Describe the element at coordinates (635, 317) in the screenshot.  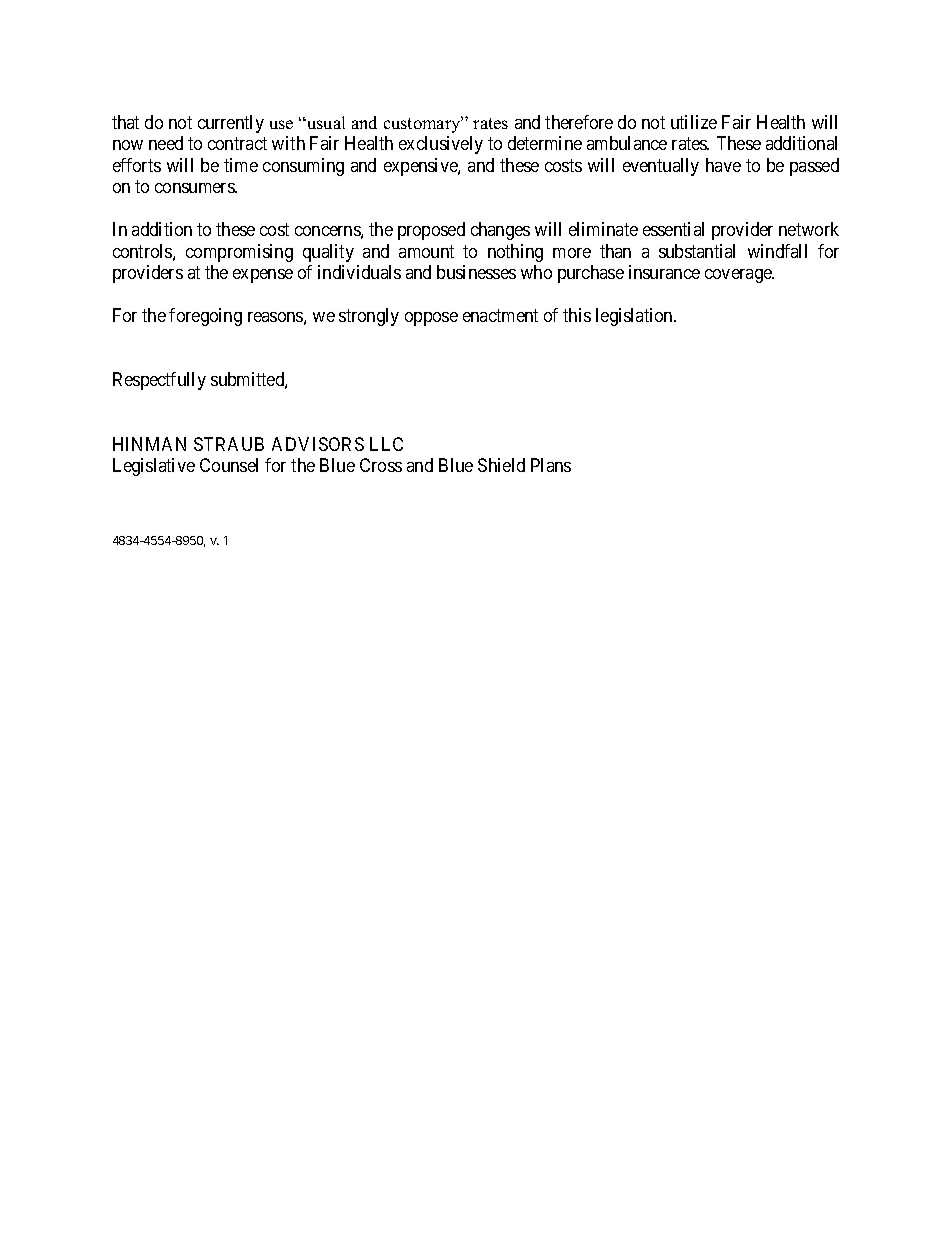
I see `legislation` at that location.
